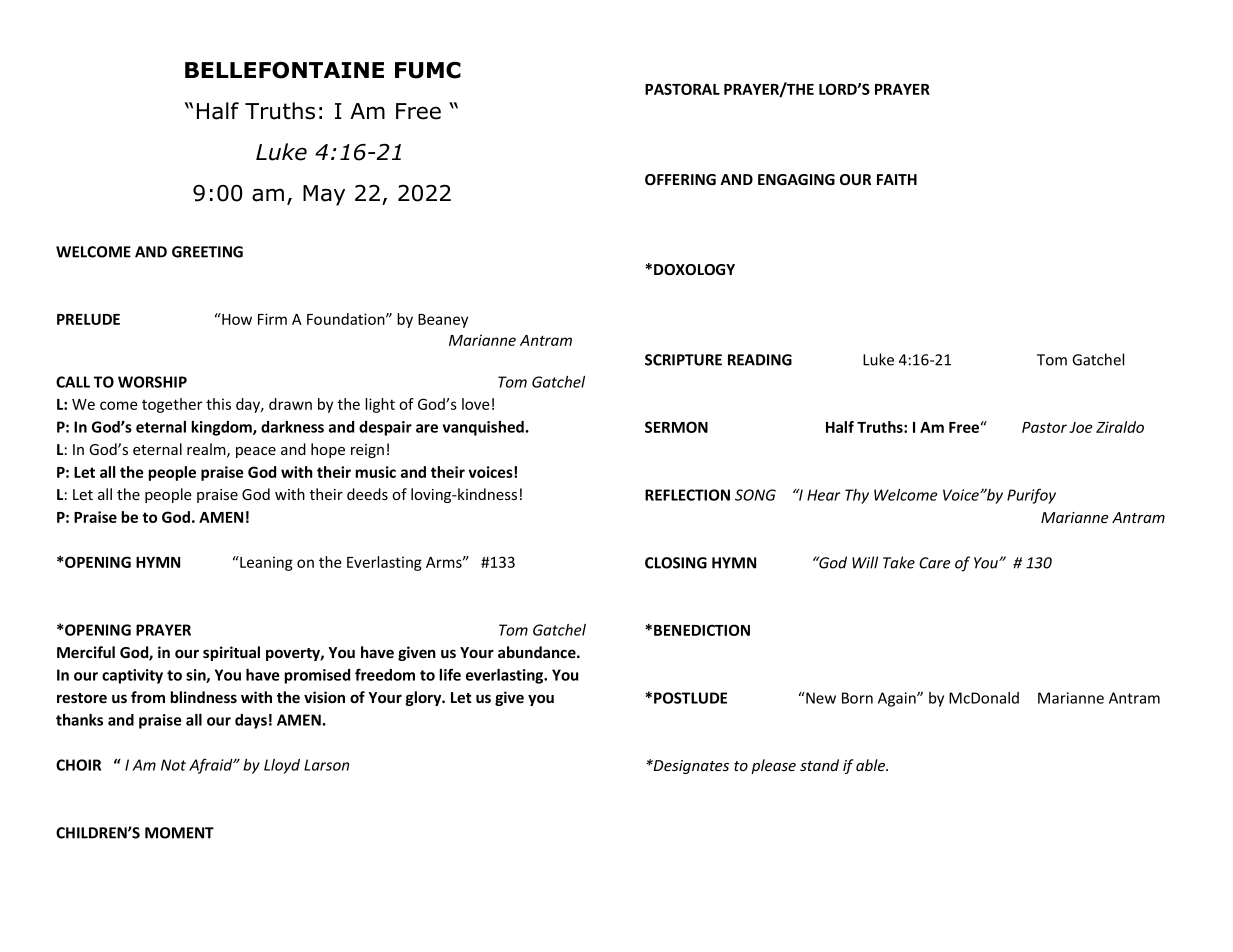 The image size is (1233, 952). Describe the element at coordinates (256, 452) in the screenshot. I see `peace` at that location.
